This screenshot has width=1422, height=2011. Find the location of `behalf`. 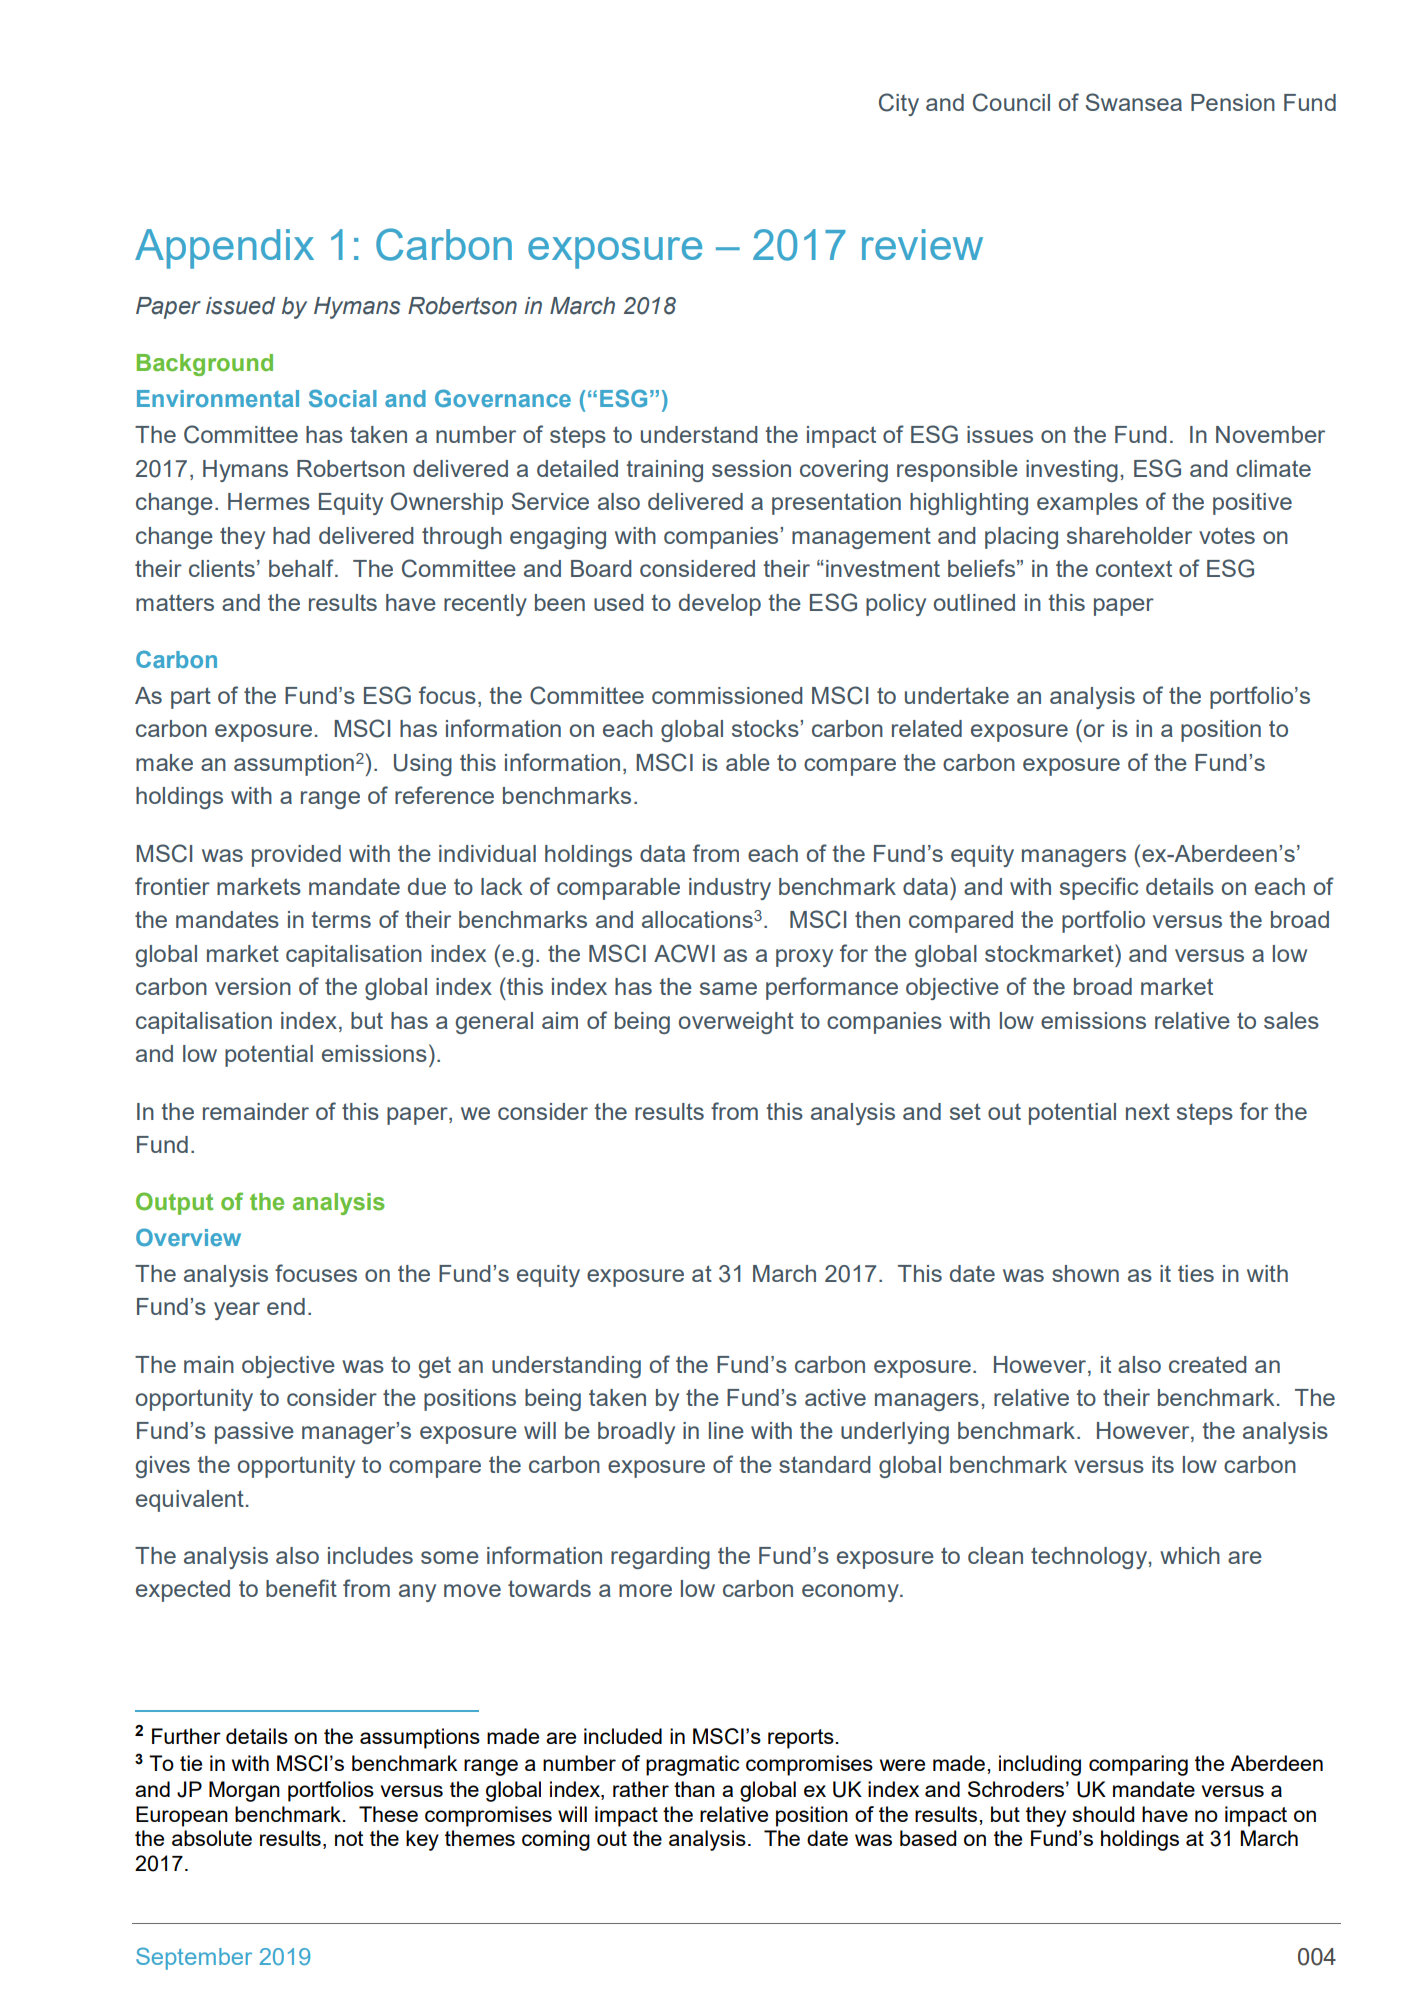

behalf is located at coordinates (302, 568).
